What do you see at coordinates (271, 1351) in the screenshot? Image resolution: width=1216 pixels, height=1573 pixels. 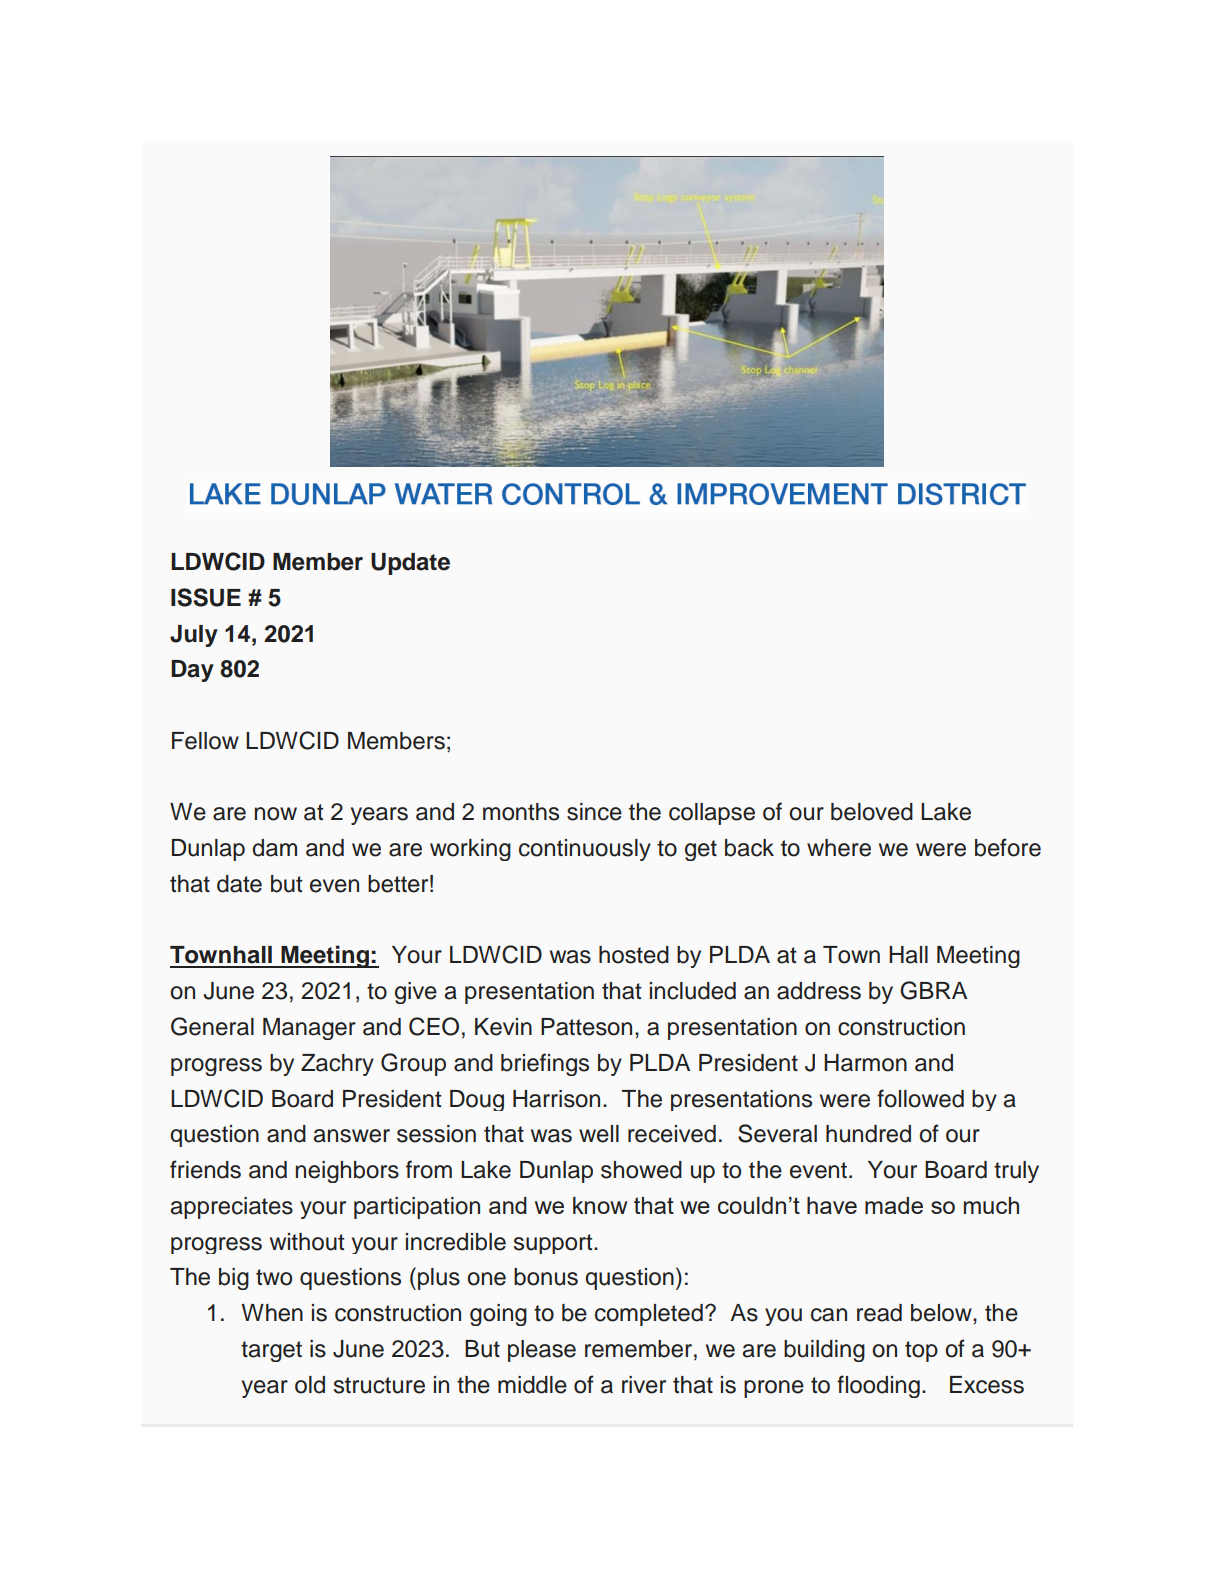 I see `target` at bounding box center [271, 1351].
